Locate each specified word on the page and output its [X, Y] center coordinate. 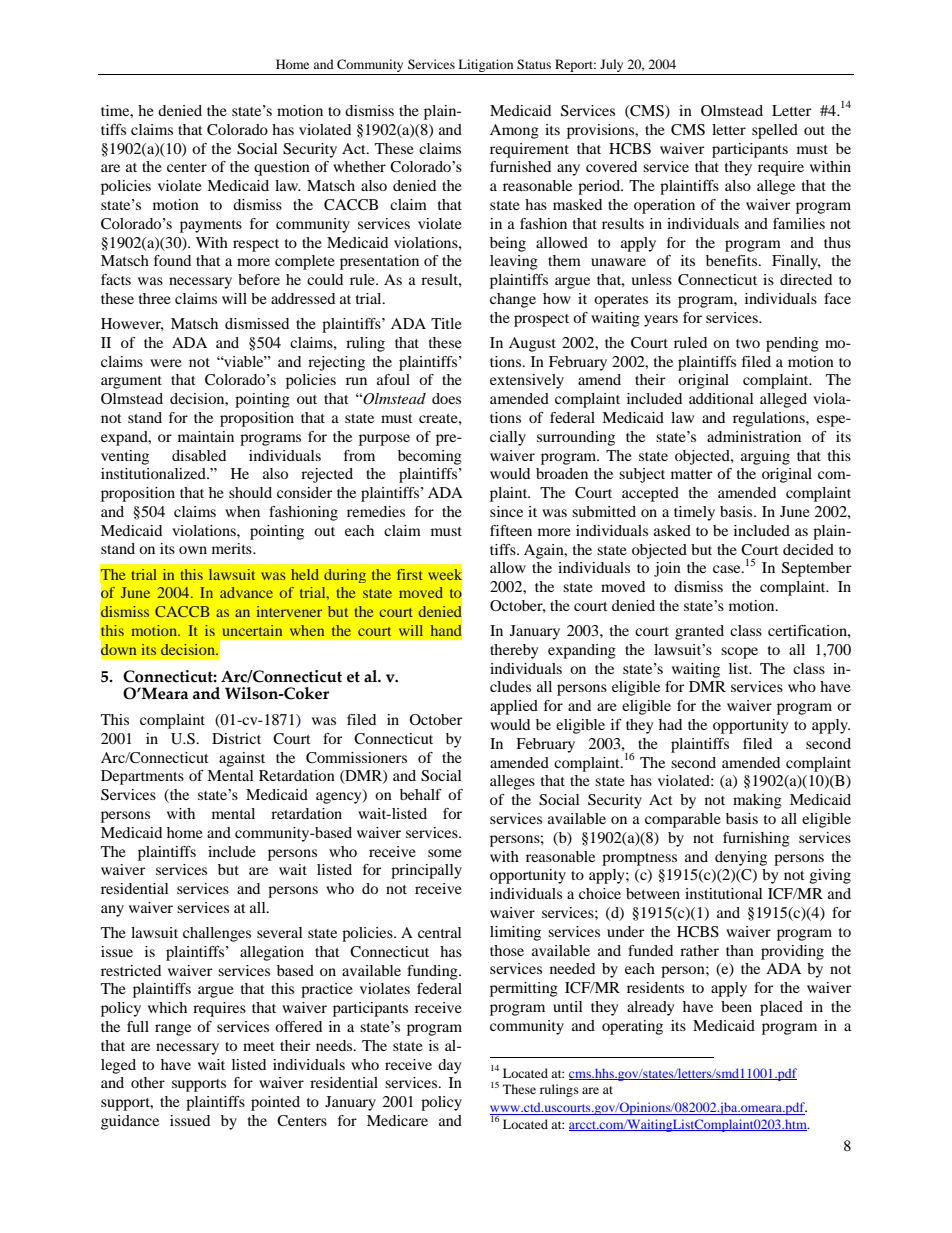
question [282, 168]
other [148, 1082]
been [736, 1006]
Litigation [485, 65]
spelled [775, 131]
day [449, 1066]
